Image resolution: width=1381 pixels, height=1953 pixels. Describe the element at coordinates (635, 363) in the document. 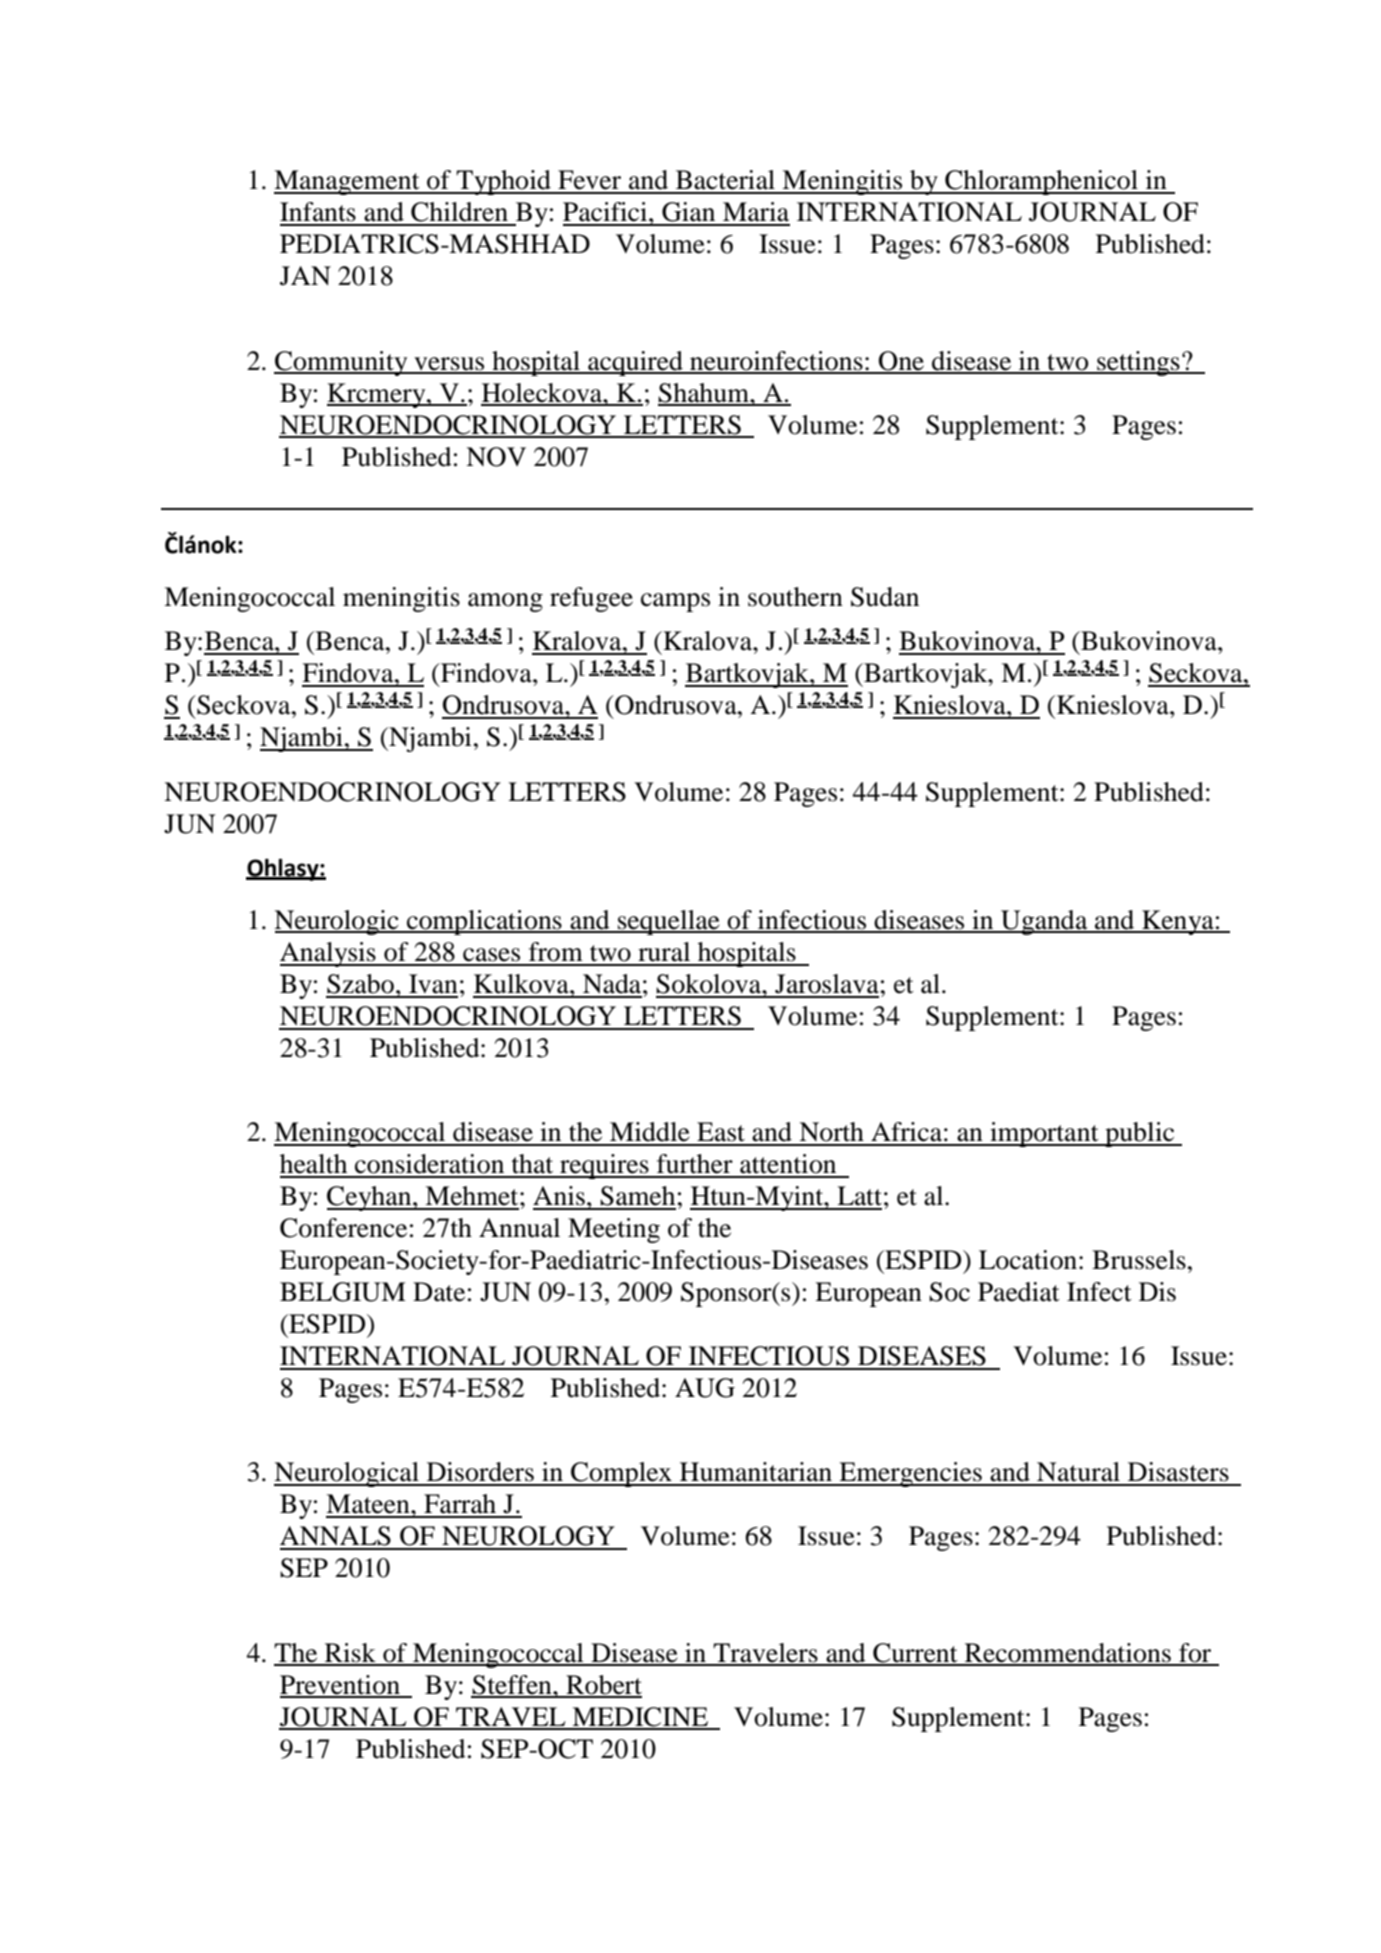

I see `acquired` at that location.
